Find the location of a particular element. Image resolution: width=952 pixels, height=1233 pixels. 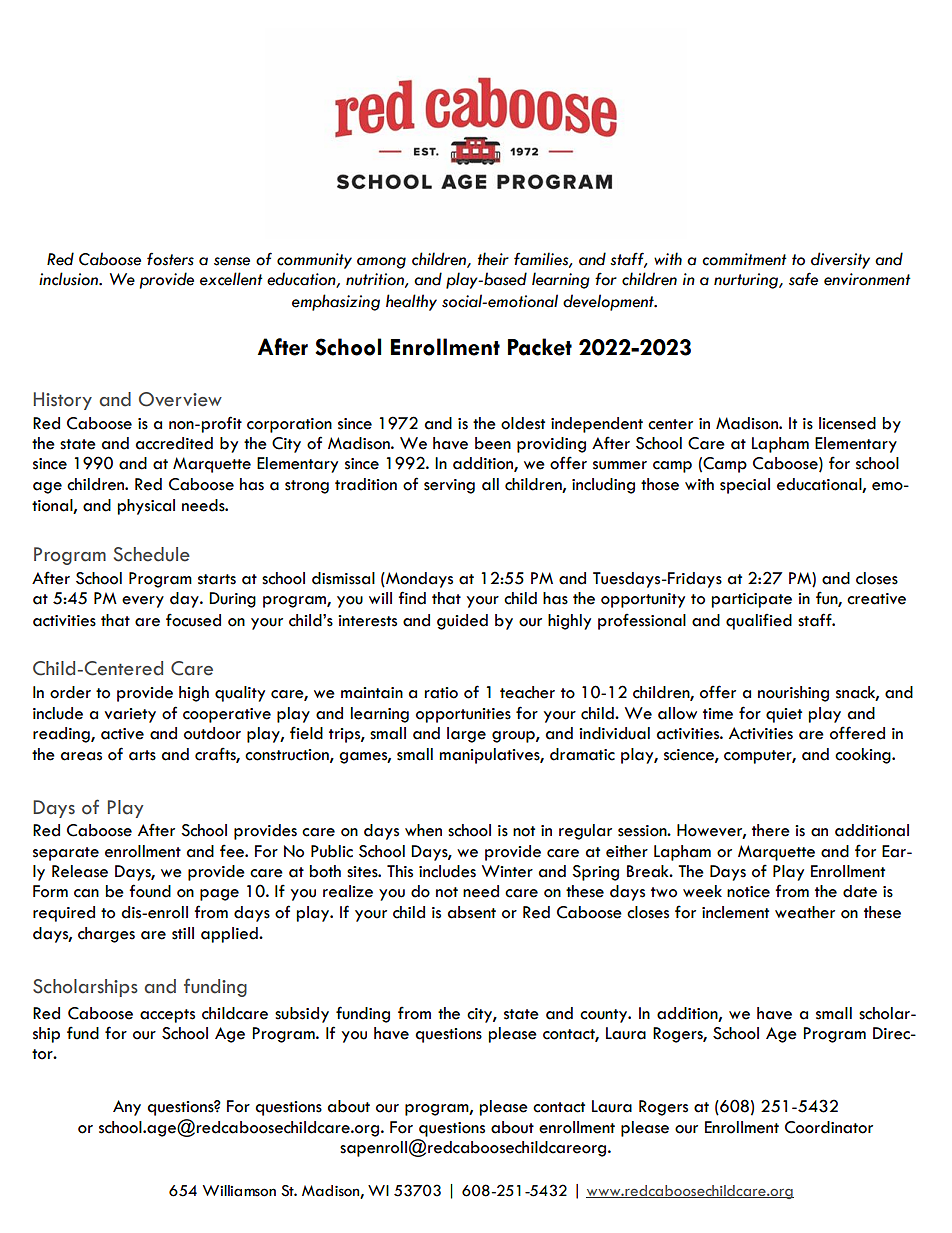

been is located at coordinates (493, 443).
